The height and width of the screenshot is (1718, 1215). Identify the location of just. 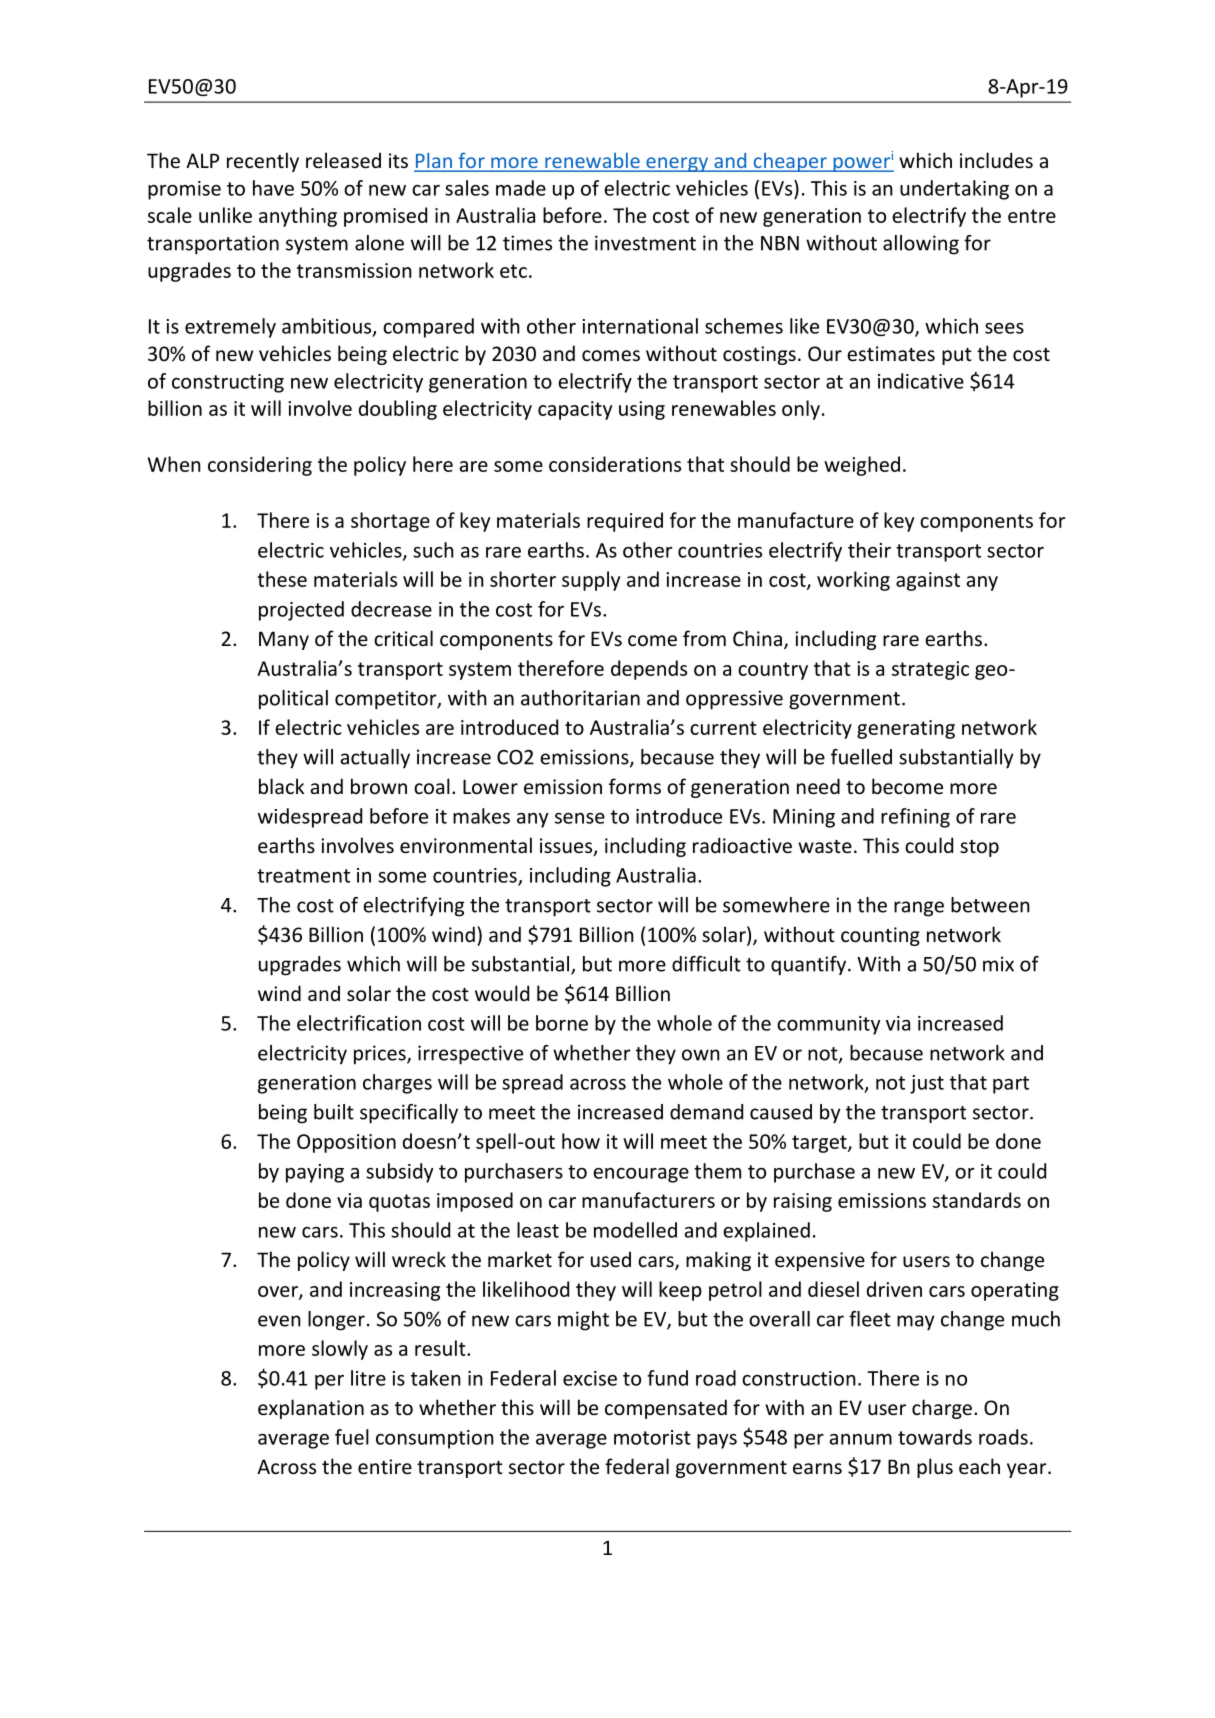
(927, 1084).
